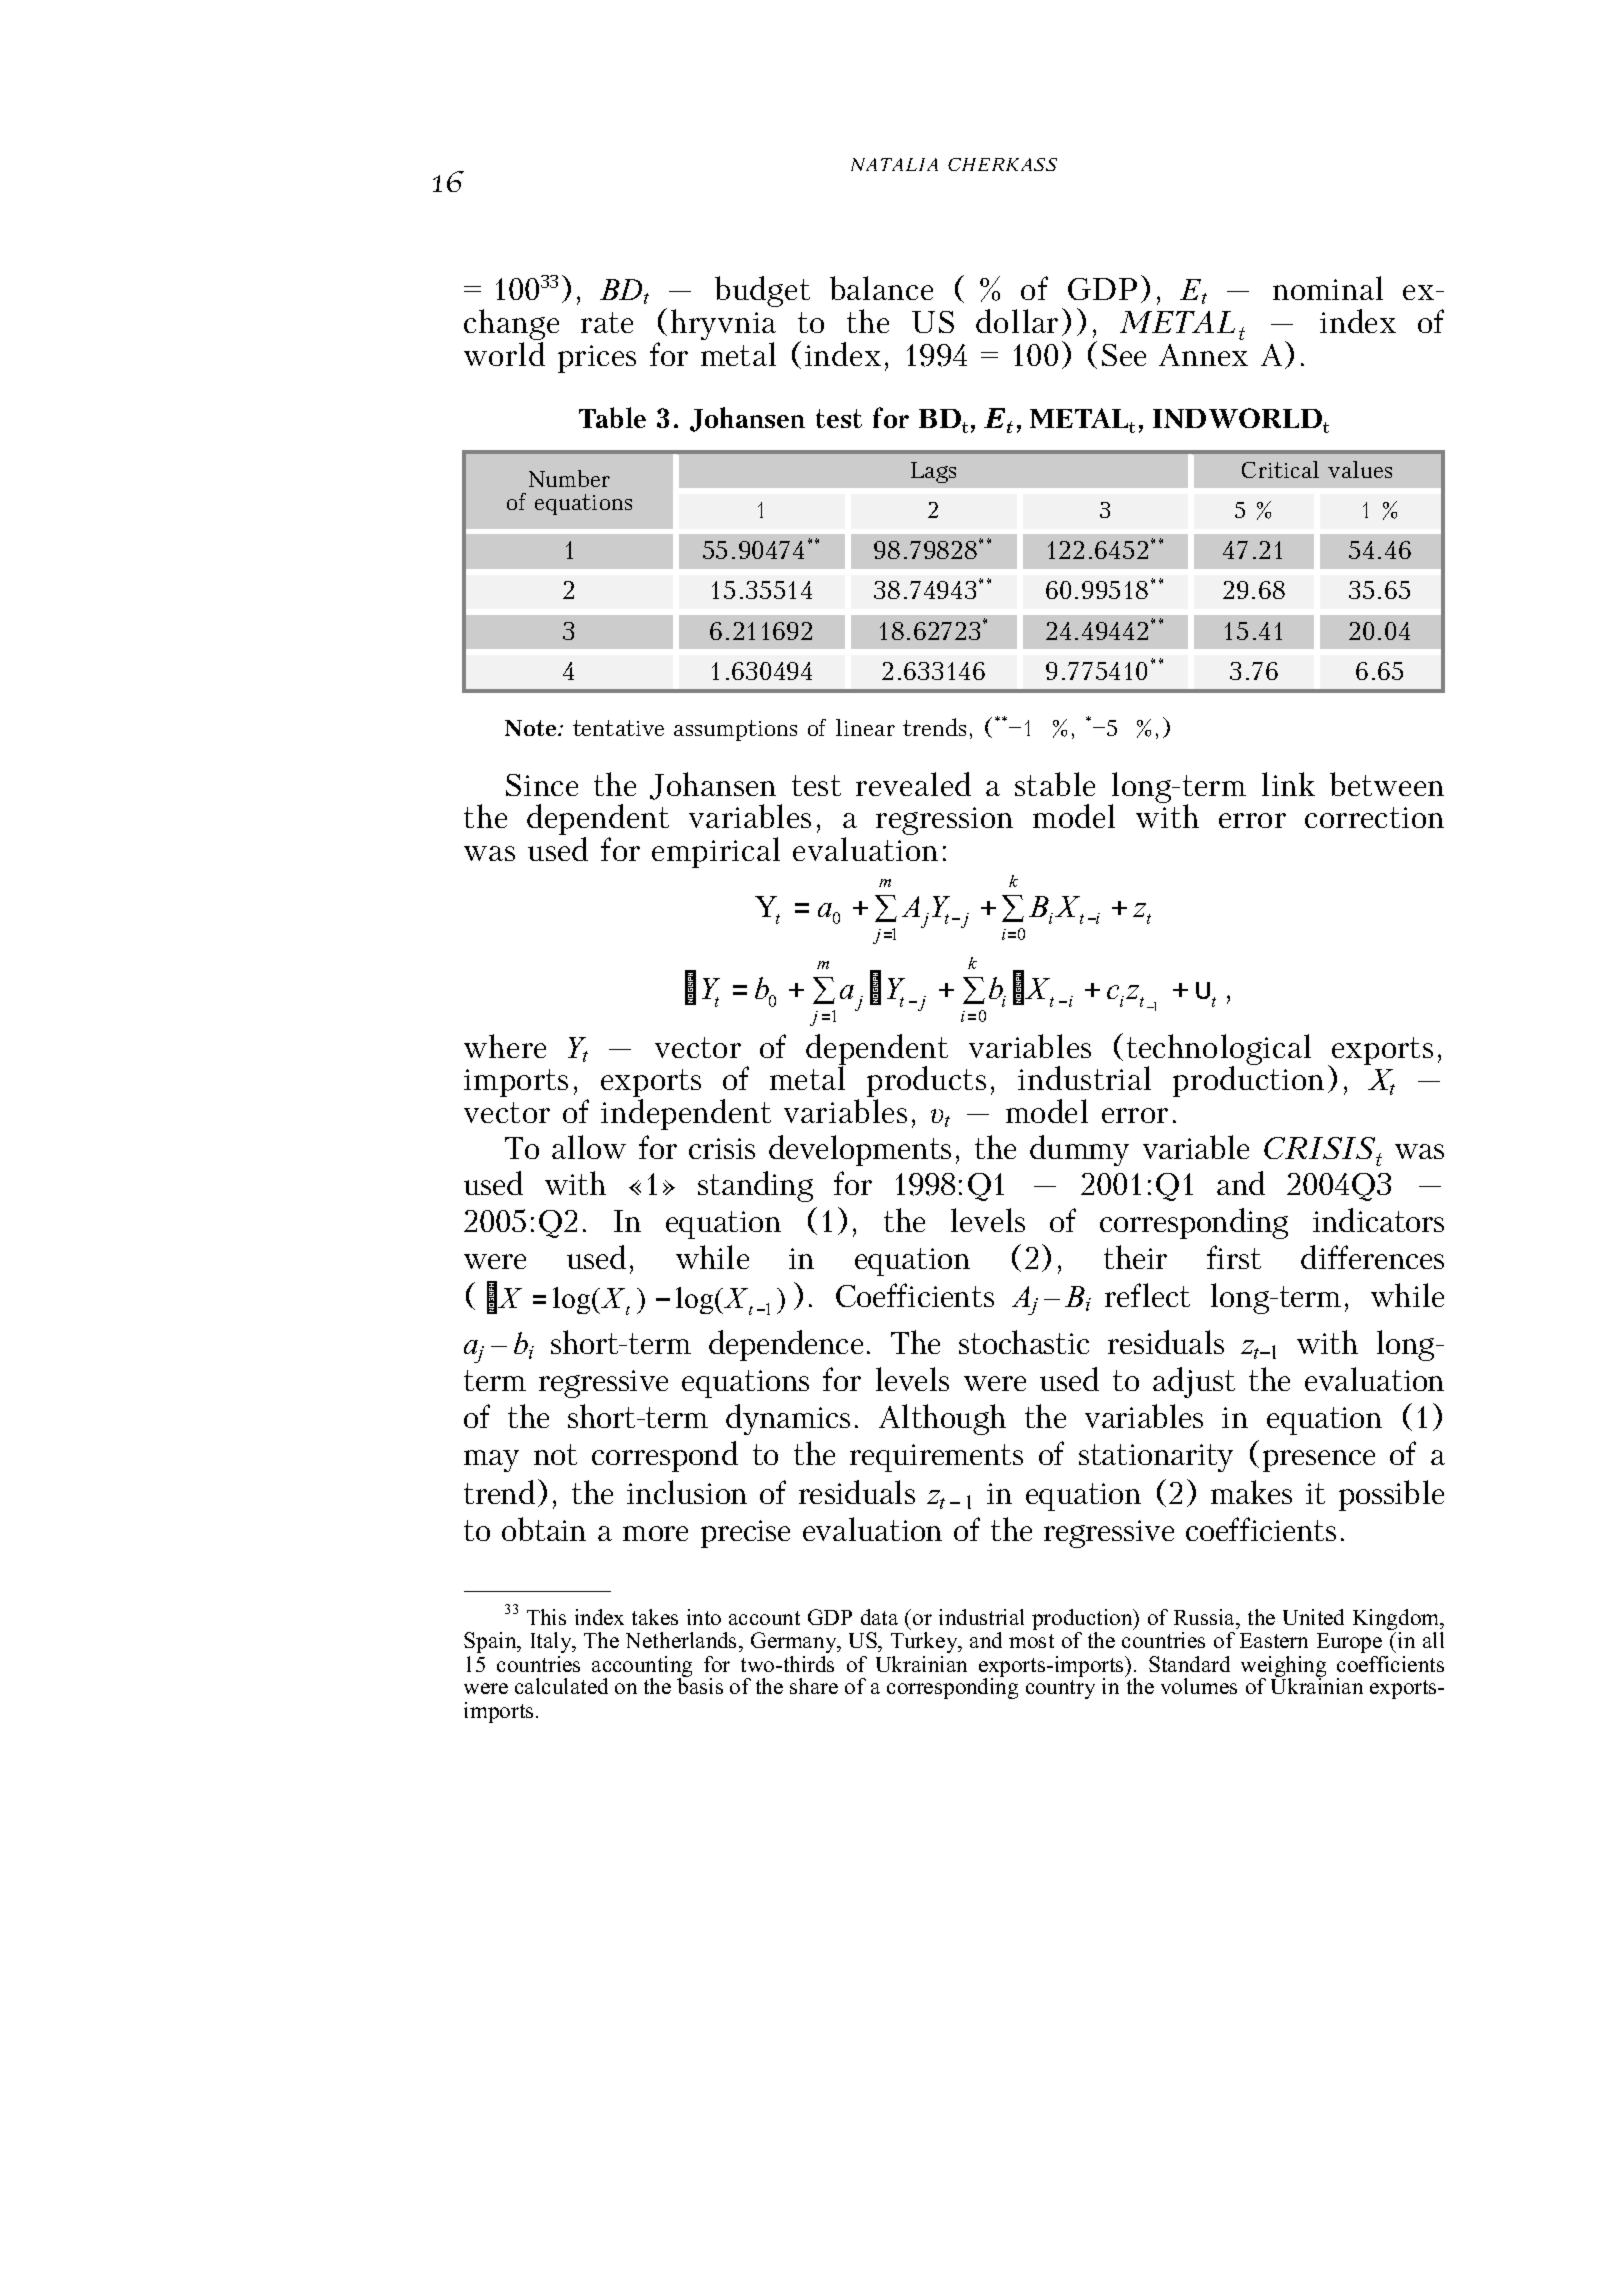 The height and width of the screenshot is (2295, 1622). I want to click on NATALIA, so click(894, 164).
